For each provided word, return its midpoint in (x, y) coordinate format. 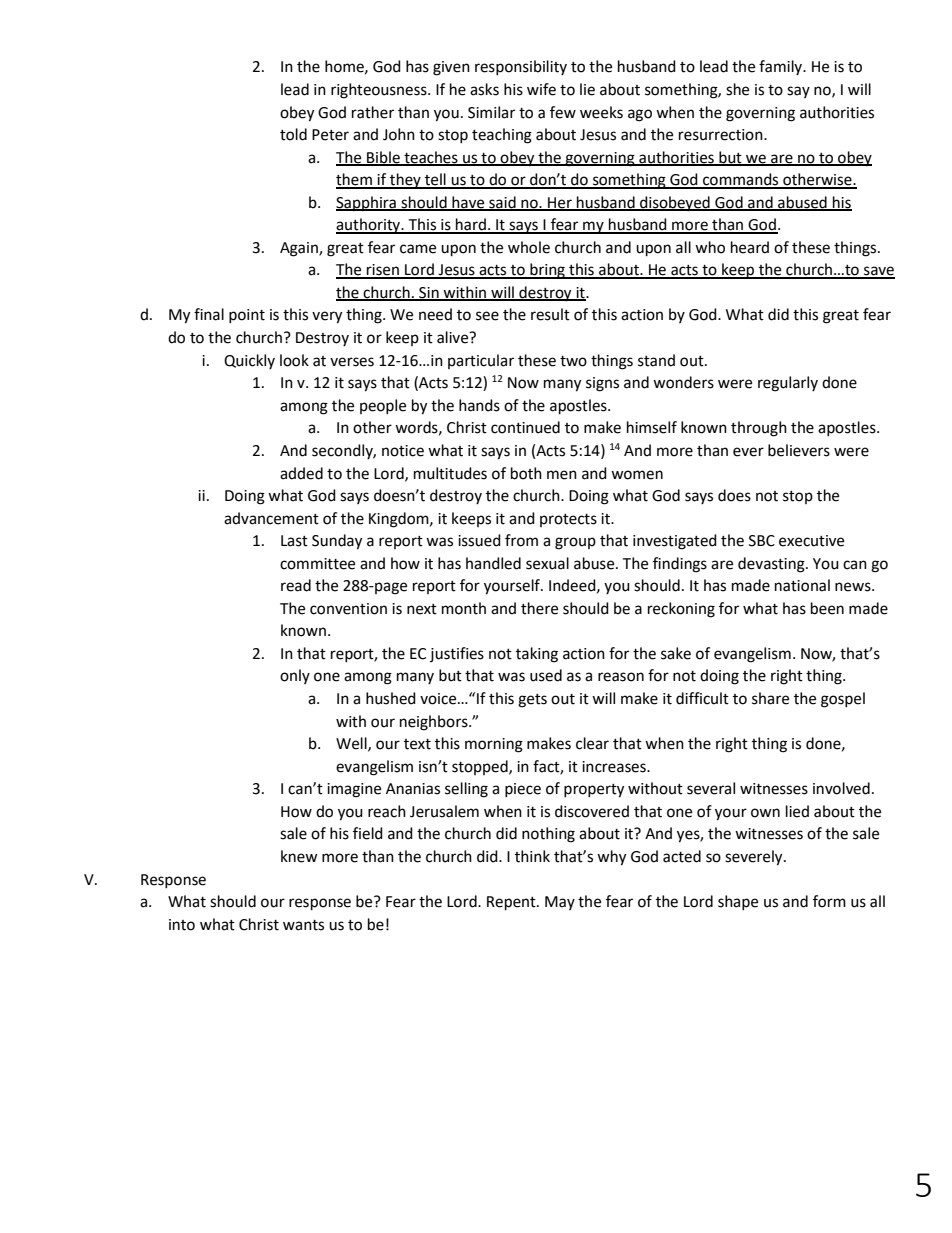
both (526, 473)
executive (811, 541)
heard (750, 247)
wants (303, 925)
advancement (271, 518)
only (295, 676)
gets (532, 701)
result (550, 314)
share (770, 698)
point (247, 316)
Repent (512, 903)
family (781, 67)
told (293, 134)
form (829, 901)
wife (541, 89)
